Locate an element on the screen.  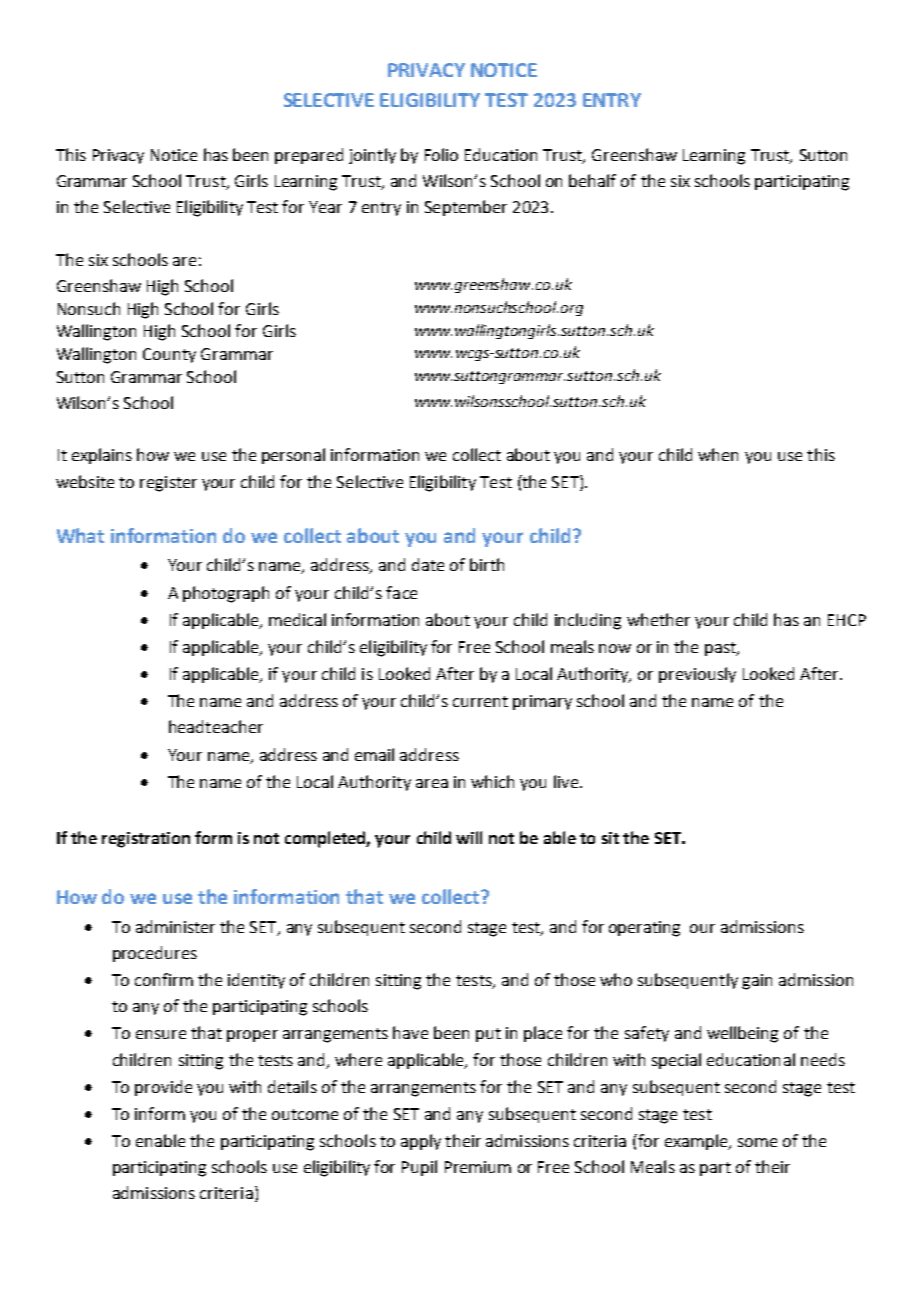
September is located at coordinates (466, 208).
